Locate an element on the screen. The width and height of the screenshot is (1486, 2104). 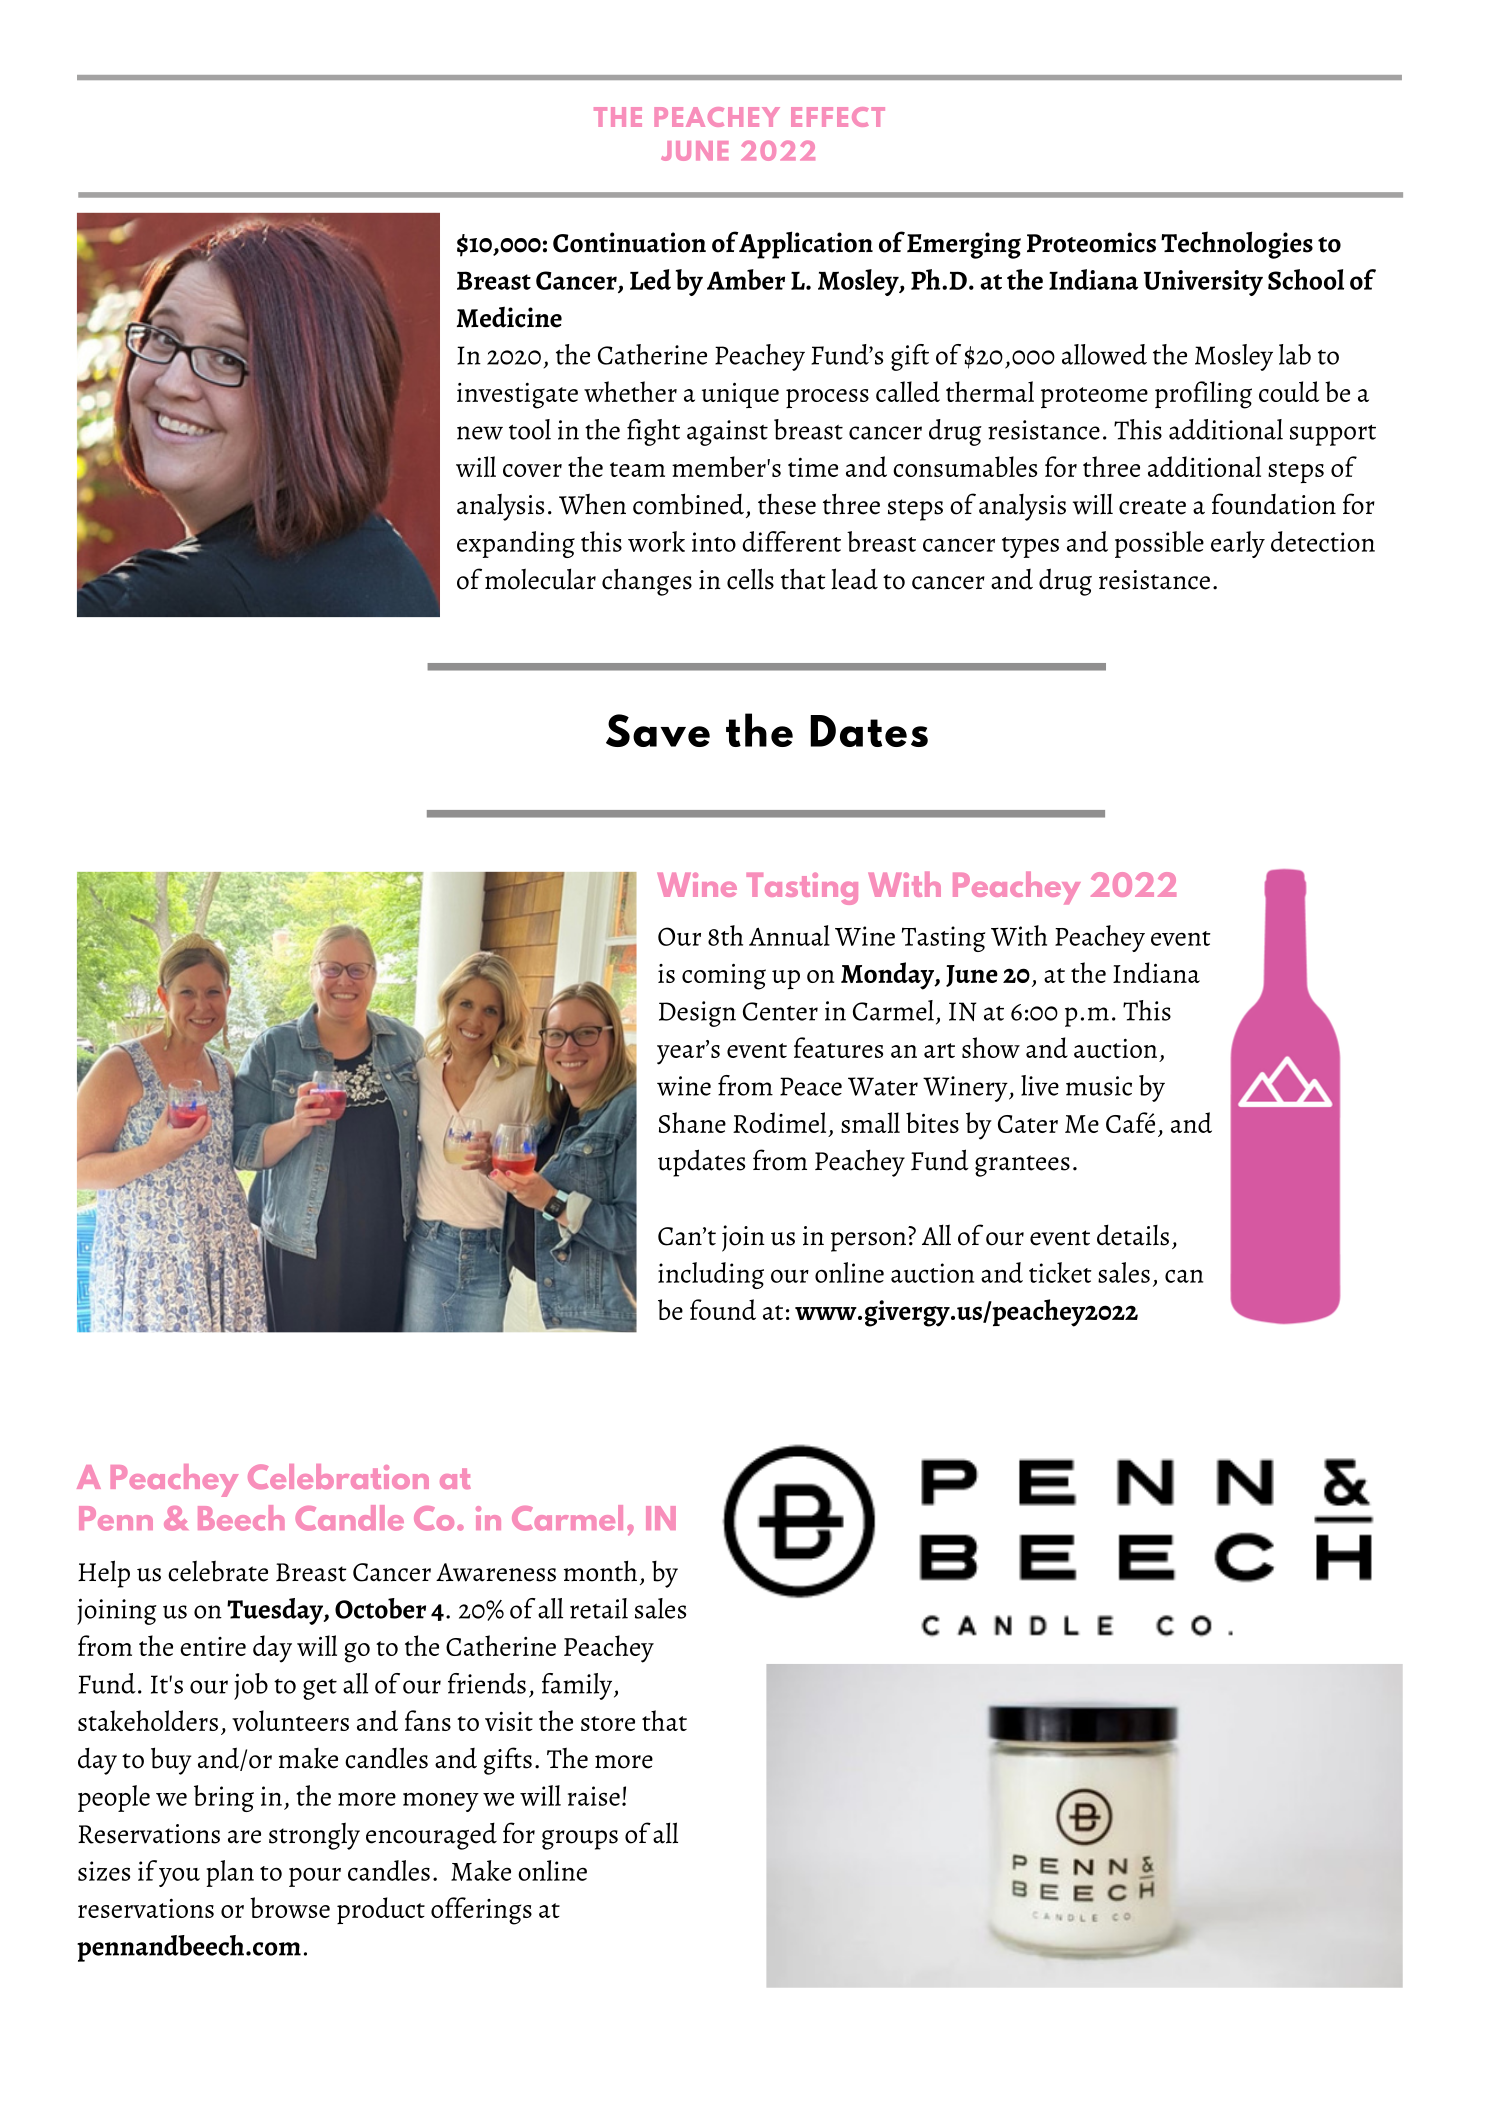
Medicine is located at coordinates (509, 317).
